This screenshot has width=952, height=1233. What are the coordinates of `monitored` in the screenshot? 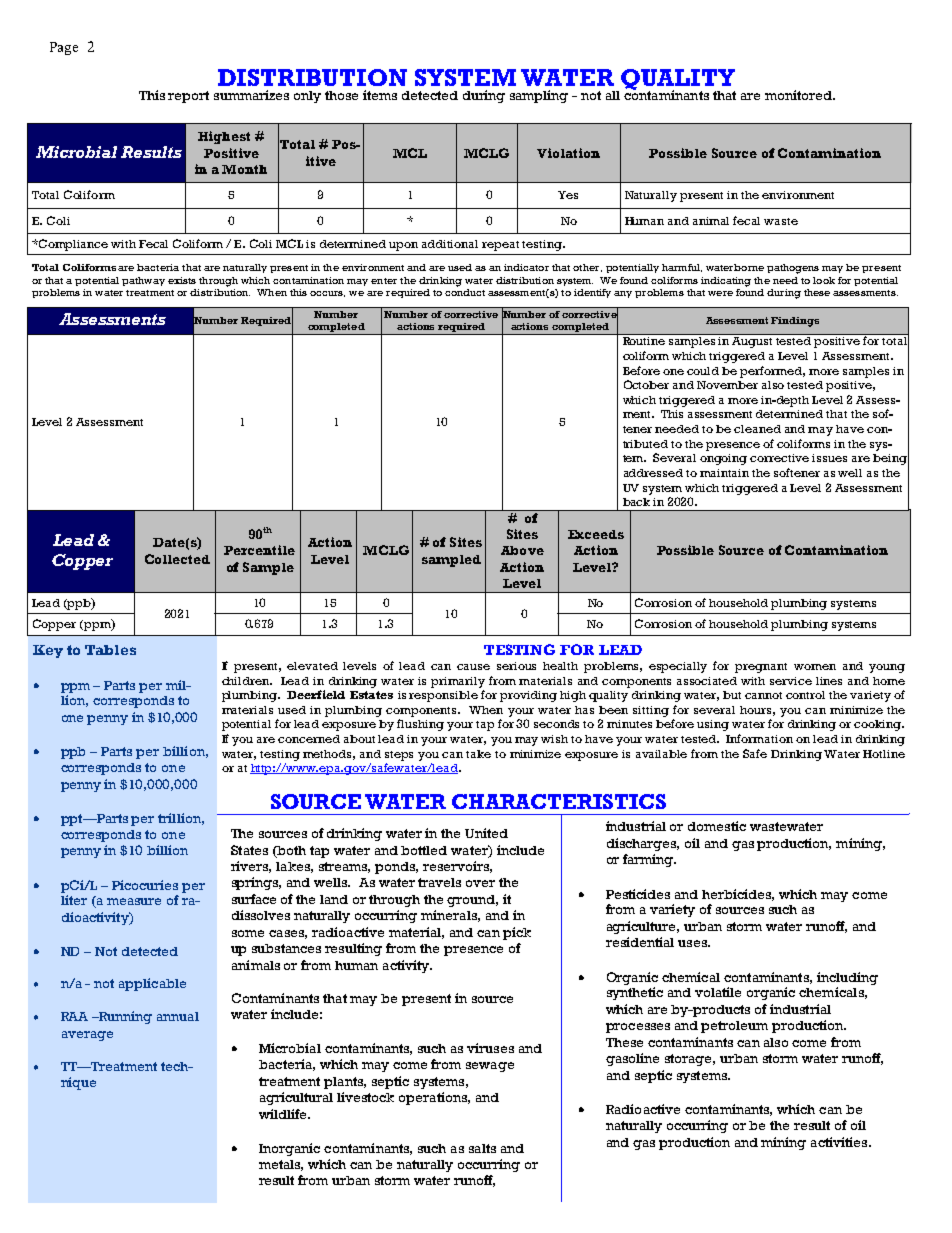 It's located at (799, 95).
